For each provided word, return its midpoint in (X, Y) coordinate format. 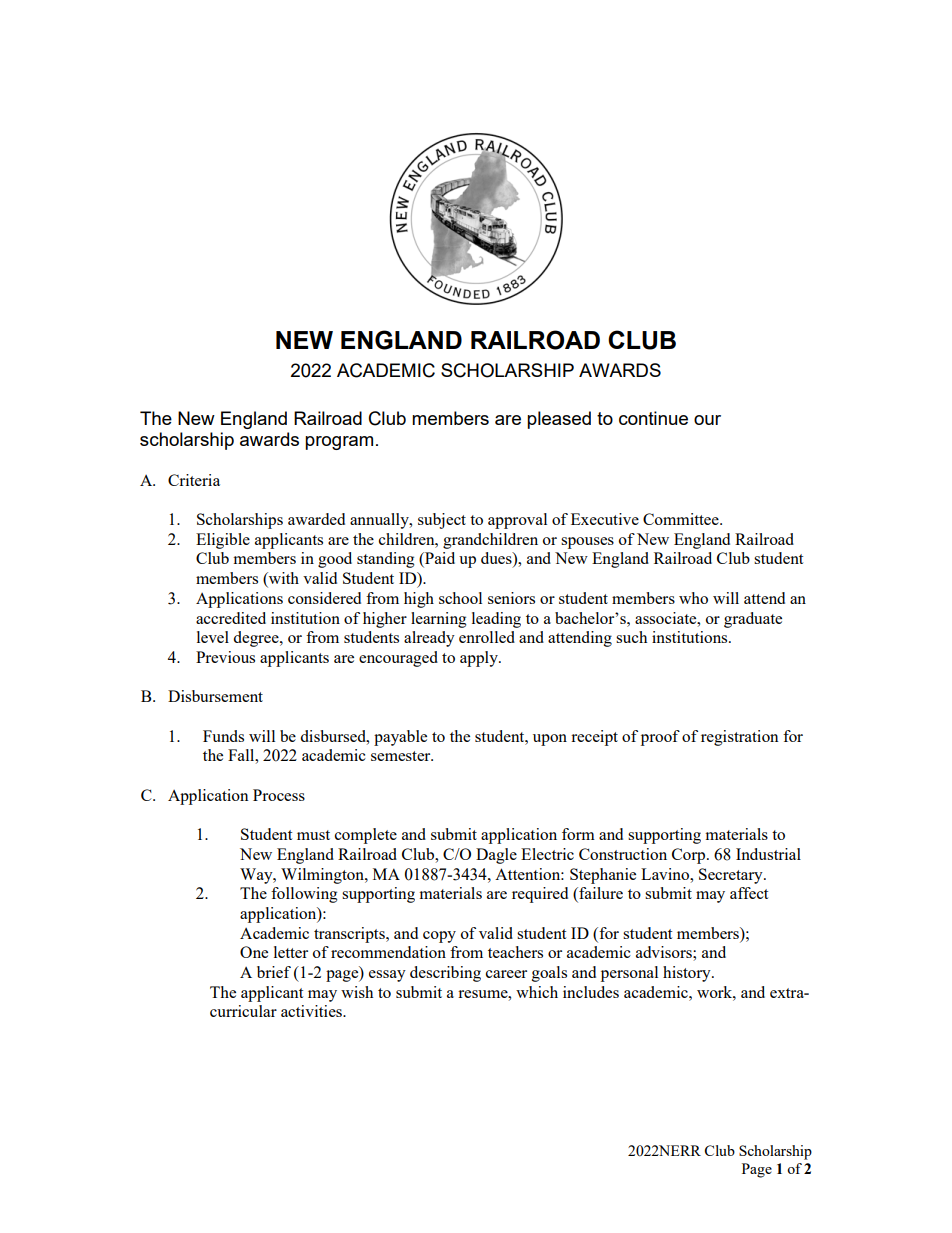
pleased (559, 420)
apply (480, 659)
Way (257, 876)
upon (550, 740)
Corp (690, 856)
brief (274, 972)
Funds (223, 736)
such (631, 637)
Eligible (223, 541)
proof (660, 738)
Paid (439, 559)
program (339, 443)
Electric (547, 854)
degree (257, 639)
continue (653, 418)
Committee (682, 519)
